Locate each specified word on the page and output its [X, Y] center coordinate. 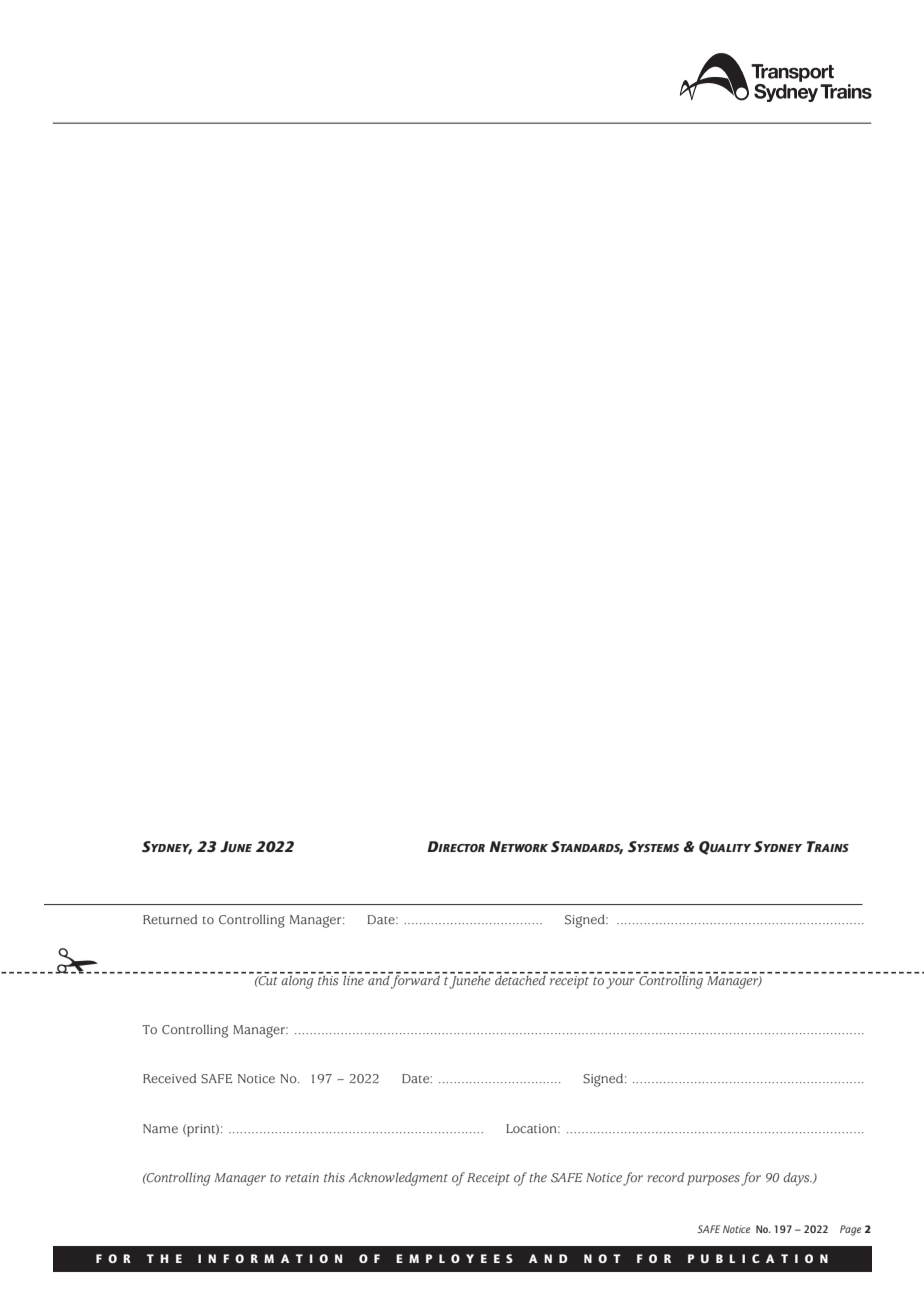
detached [520, 979]
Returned [170, 919]
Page [850, 1230]
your [620, 983]
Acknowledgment [398, 1179]
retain [302, 1177]
